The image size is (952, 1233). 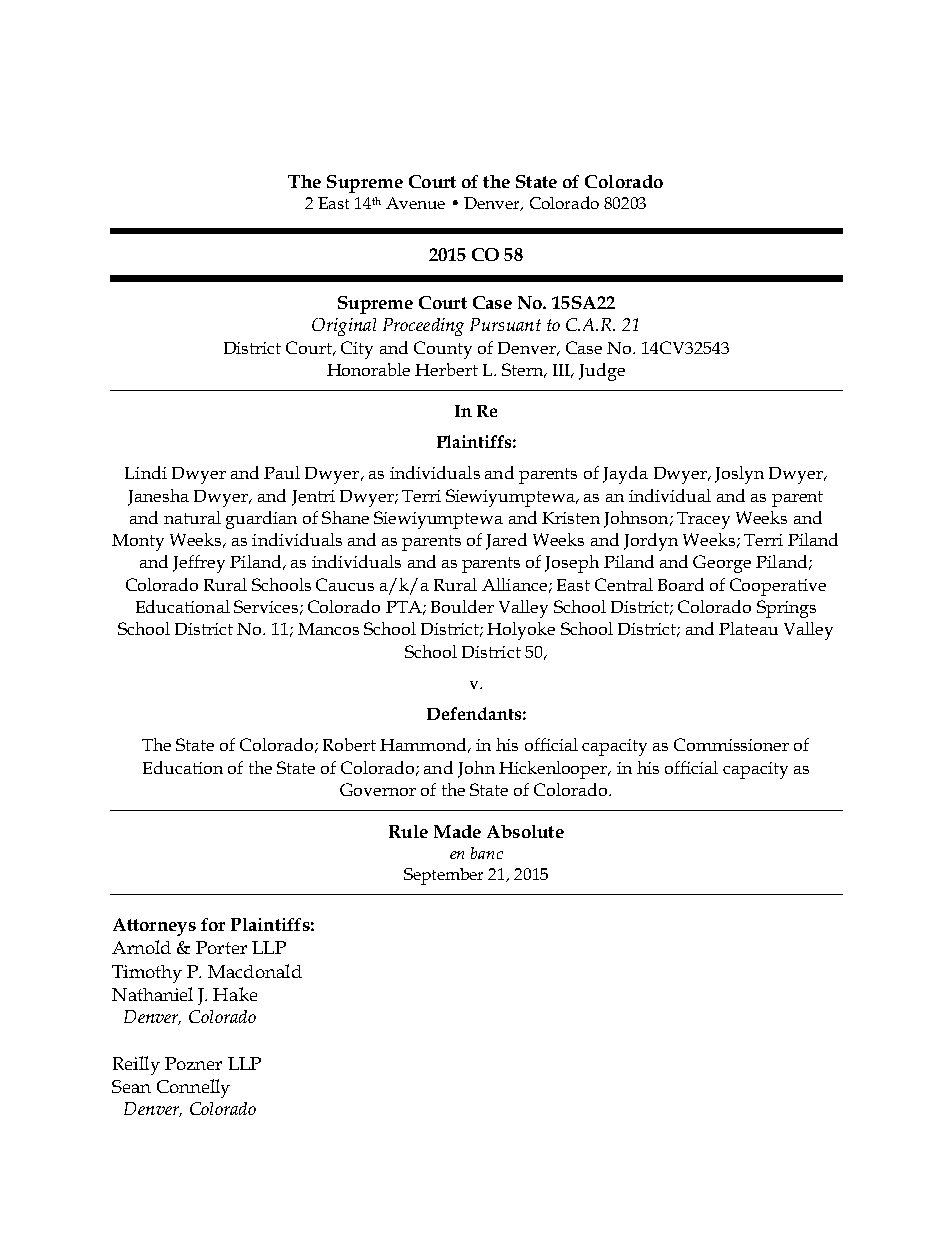 What do you see at coordinates (349, 744) in the page?
I see `Robert` at bounding box center [349, 744].
